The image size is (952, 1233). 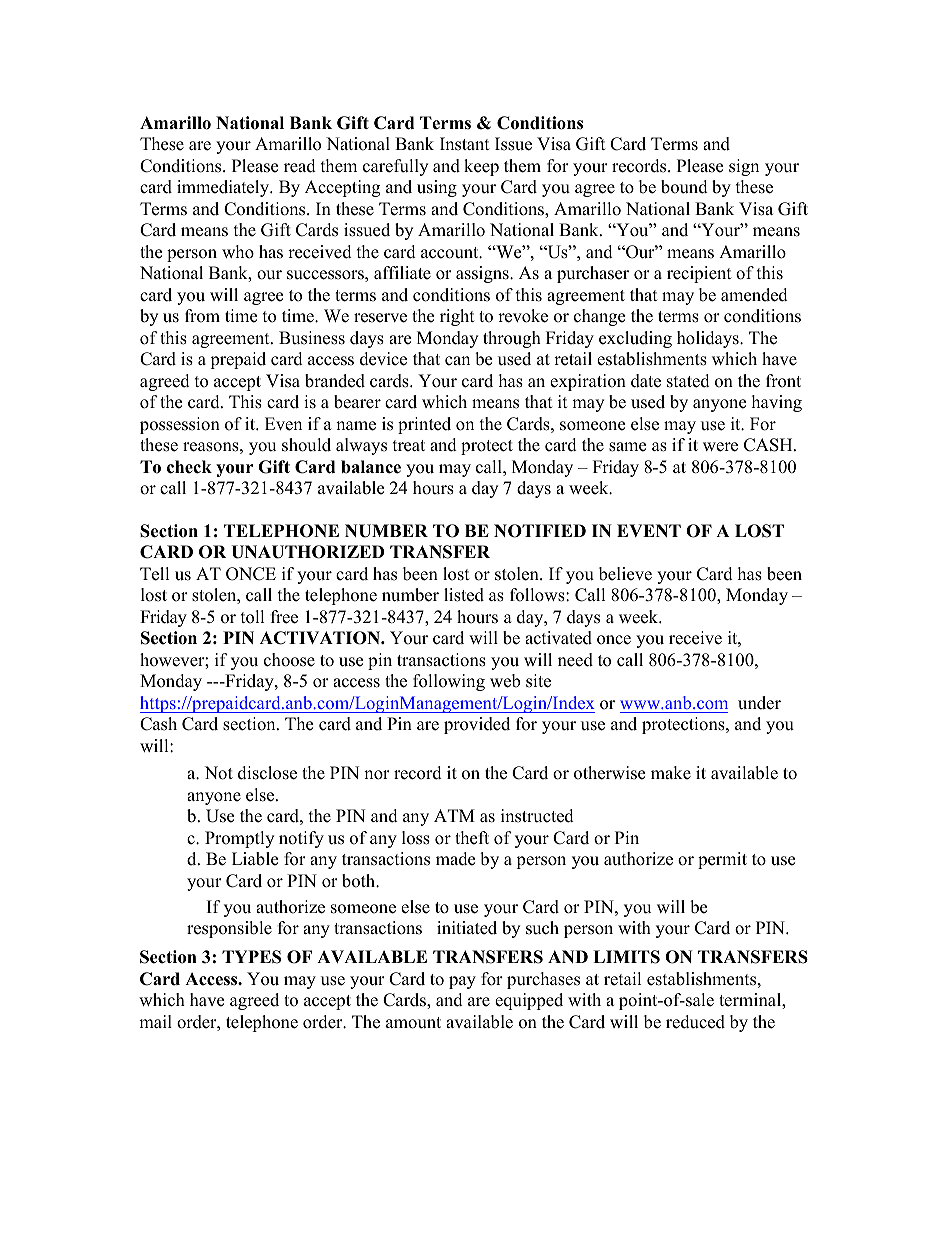 What do you see at coordinates (239, 839) in the document?
I see `Promptly` at bounding box center [239, 839].
